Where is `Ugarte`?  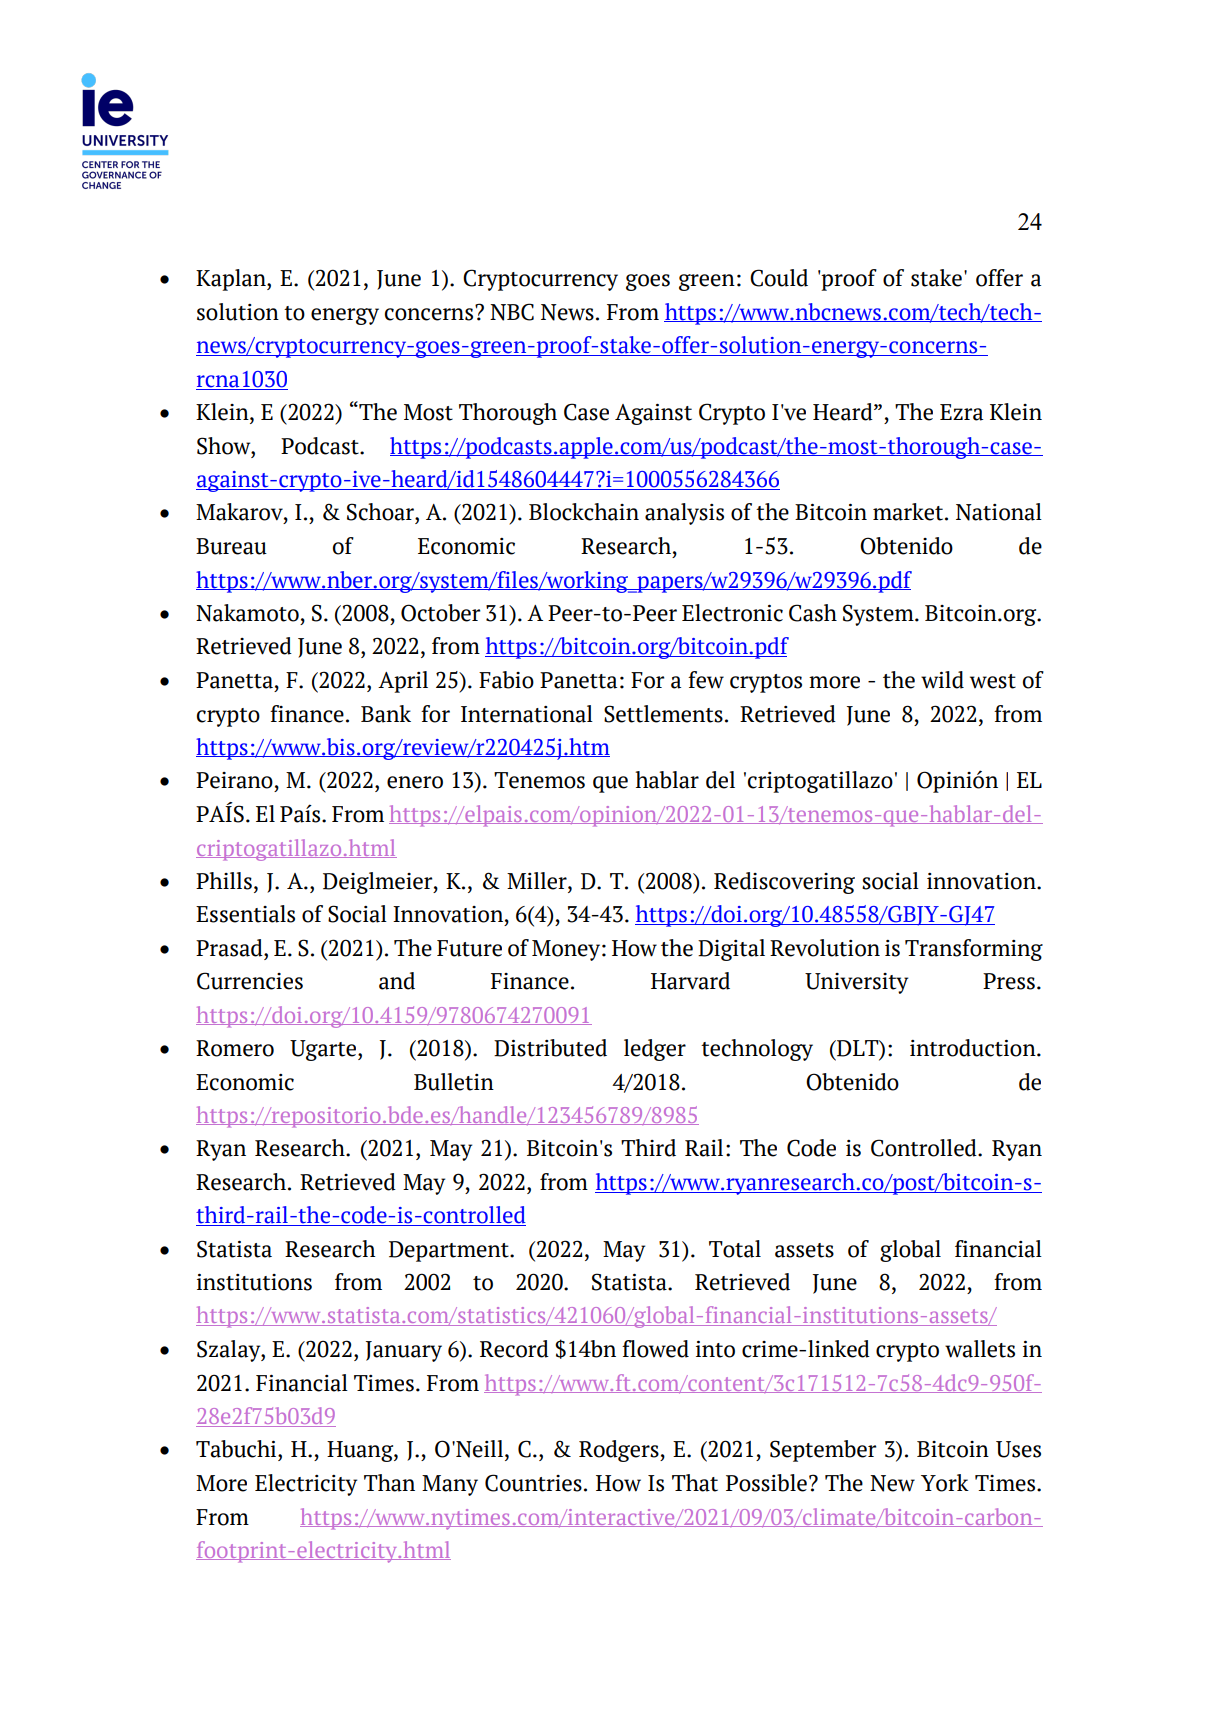
Ugarte is located at coordinates (323, 1050).
